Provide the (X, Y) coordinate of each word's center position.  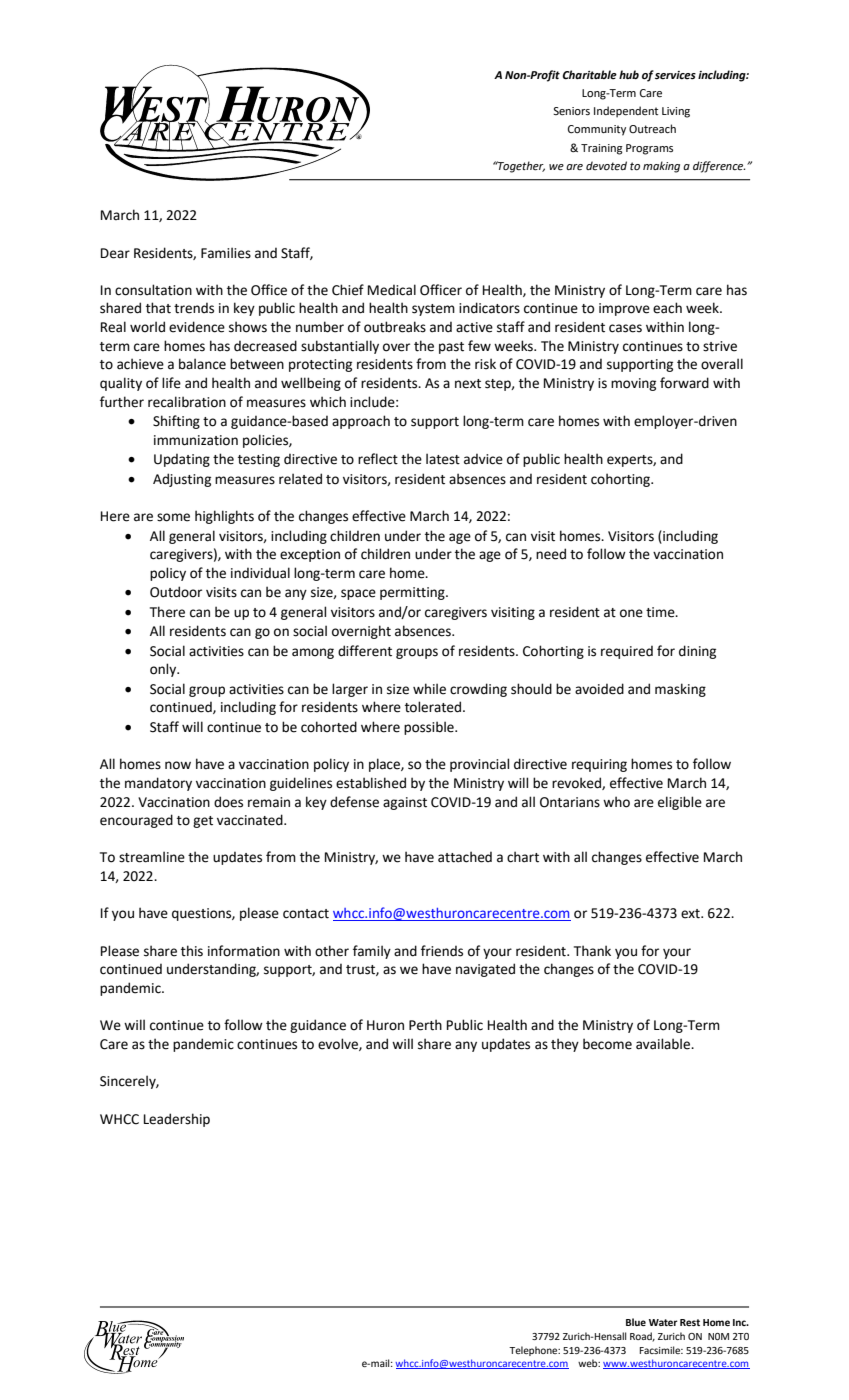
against (405, 803)
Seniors (571, 111)
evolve (339, 1044)
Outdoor (176, 592)
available (664, 1044)
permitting (413, 593)
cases (625, 328)
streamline (152, 857)
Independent (626, 112)
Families (226, 253)
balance (202, 364)
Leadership (177, 1120)
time (661, 612)
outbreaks (395, 327)
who (616, 802)
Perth (425, 1025)
